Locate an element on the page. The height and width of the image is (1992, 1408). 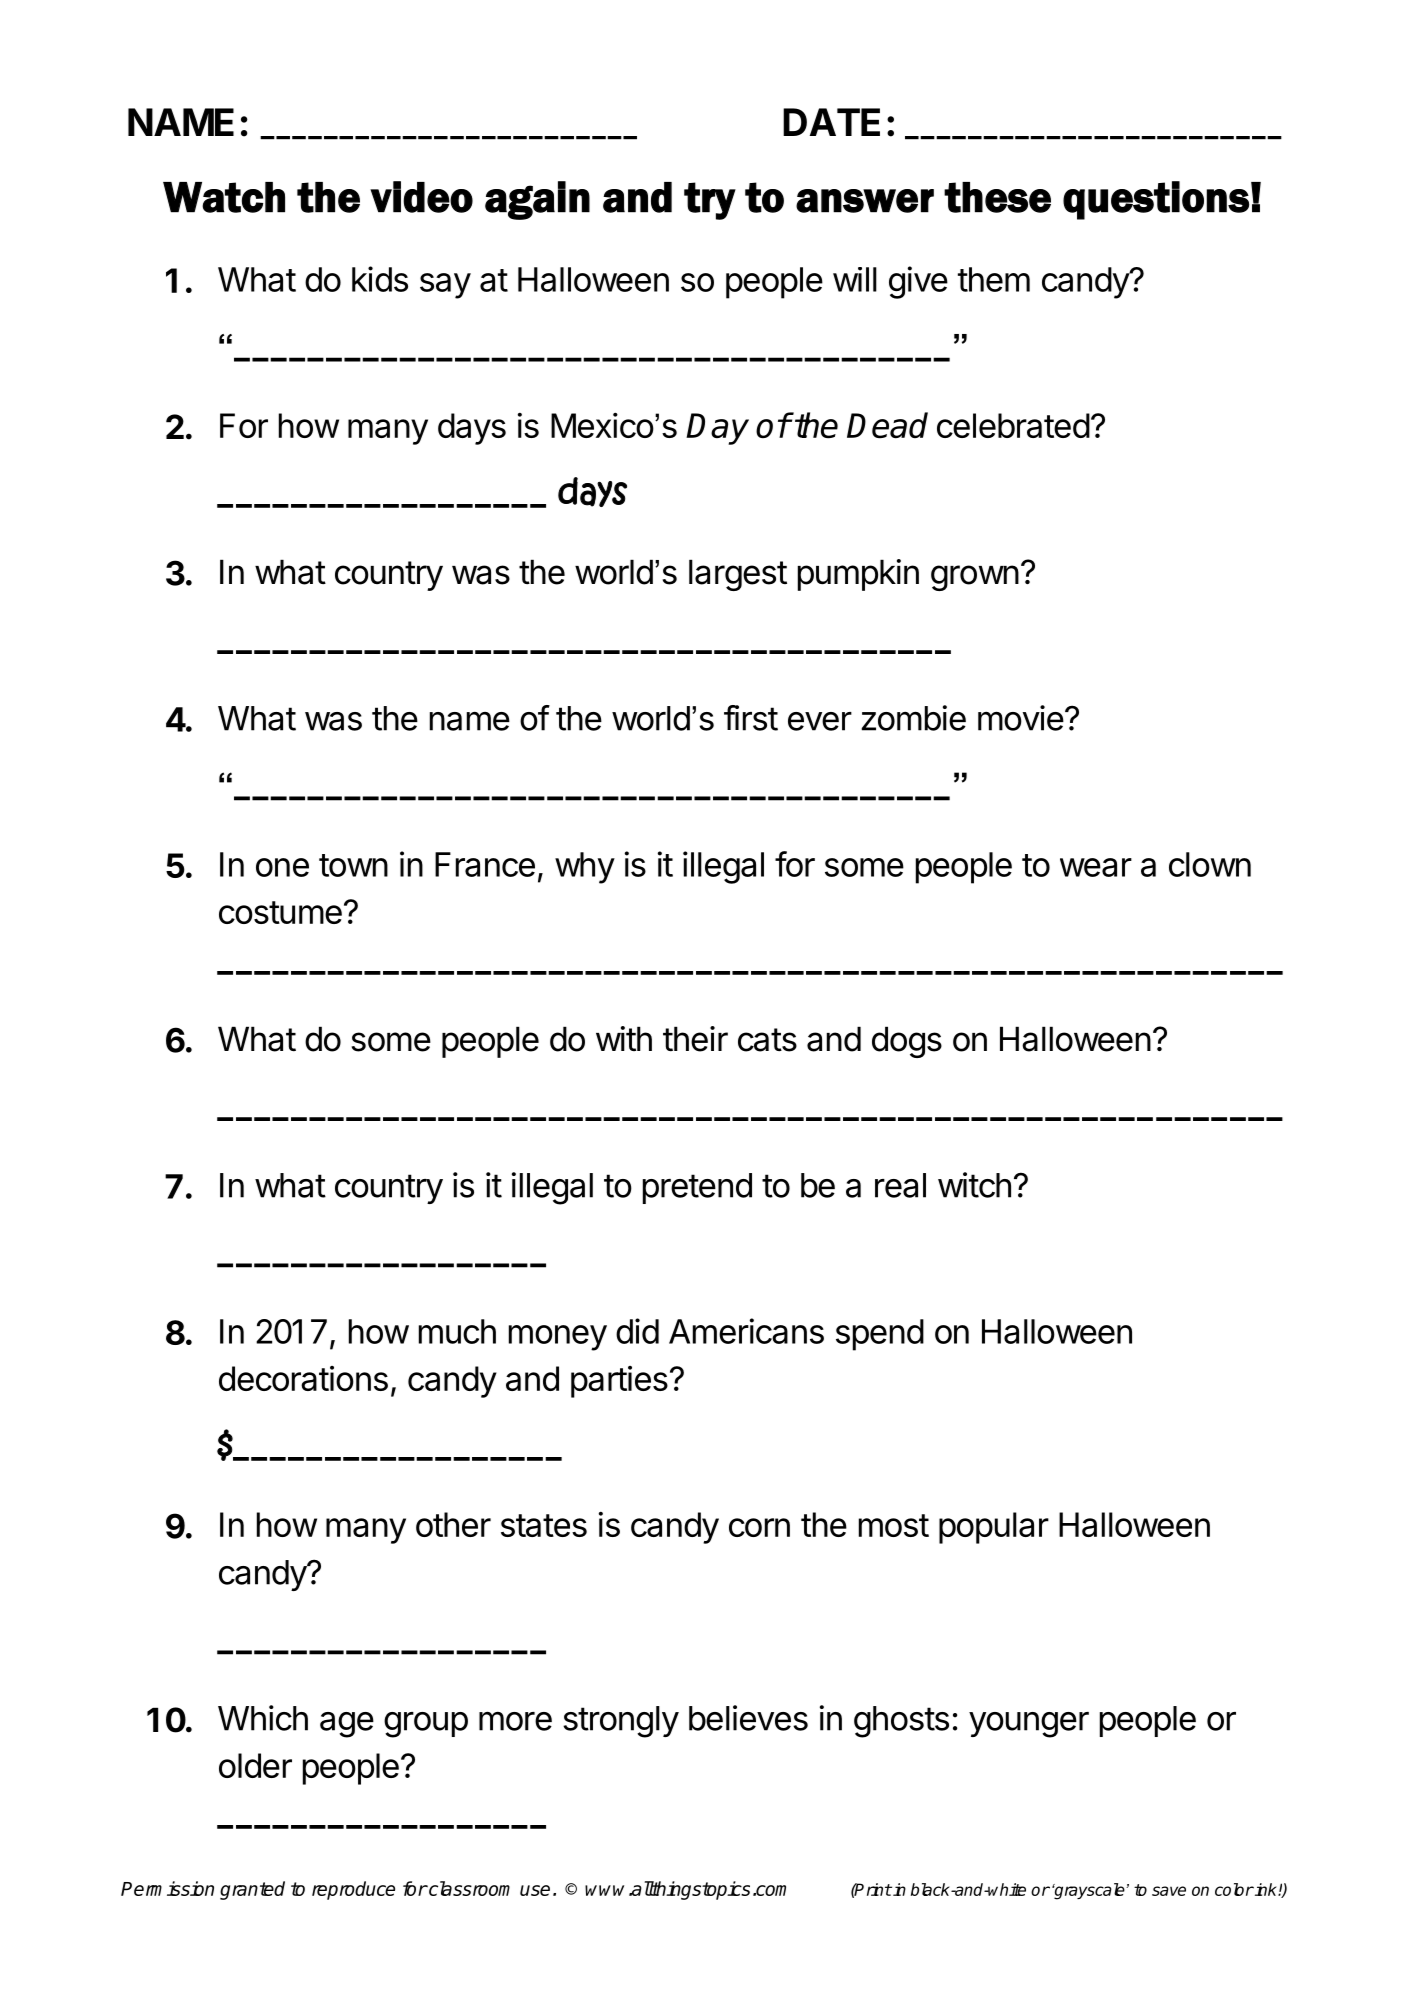
movie is located at coordinates (1021, 718).
